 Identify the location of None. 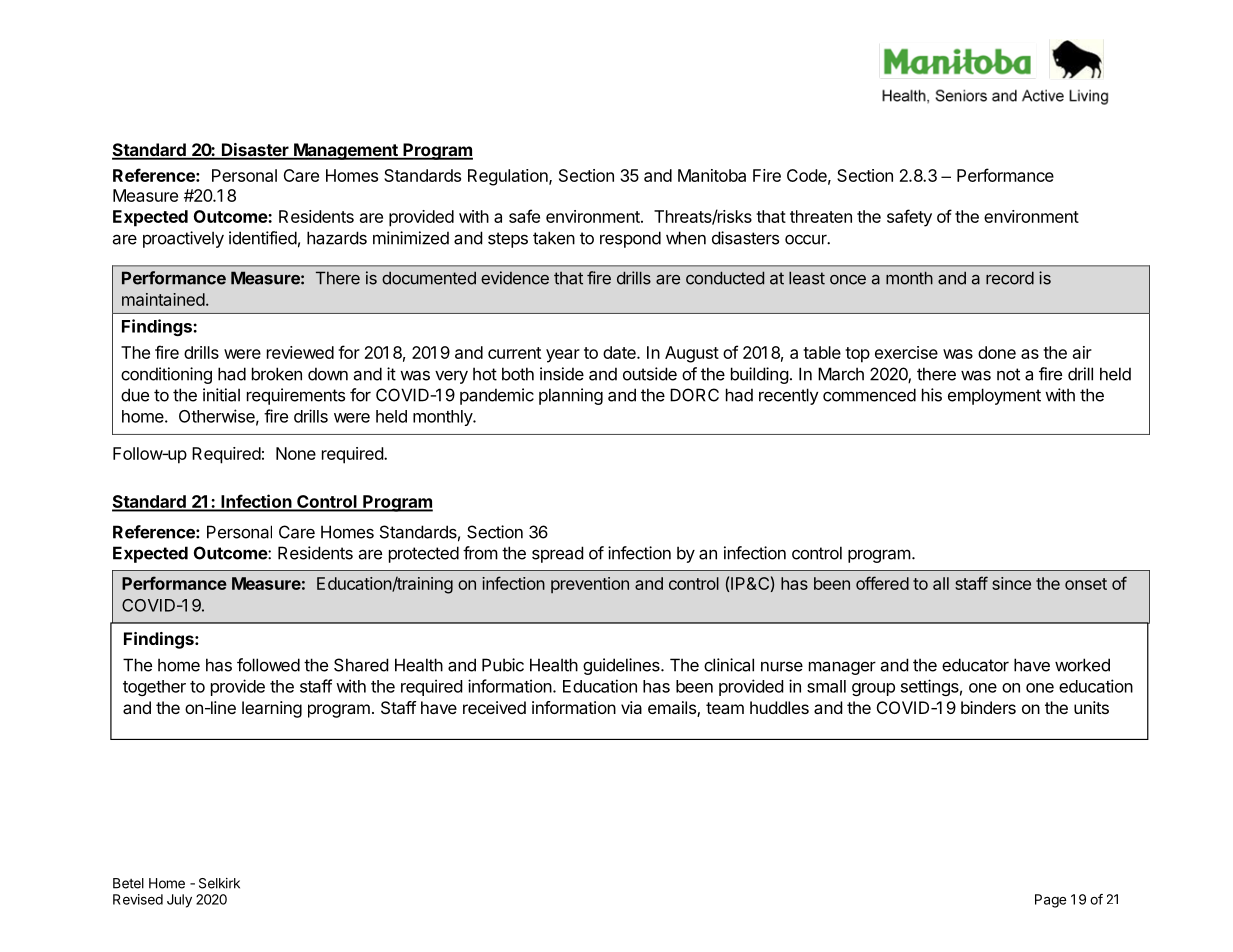
(296, 453).
